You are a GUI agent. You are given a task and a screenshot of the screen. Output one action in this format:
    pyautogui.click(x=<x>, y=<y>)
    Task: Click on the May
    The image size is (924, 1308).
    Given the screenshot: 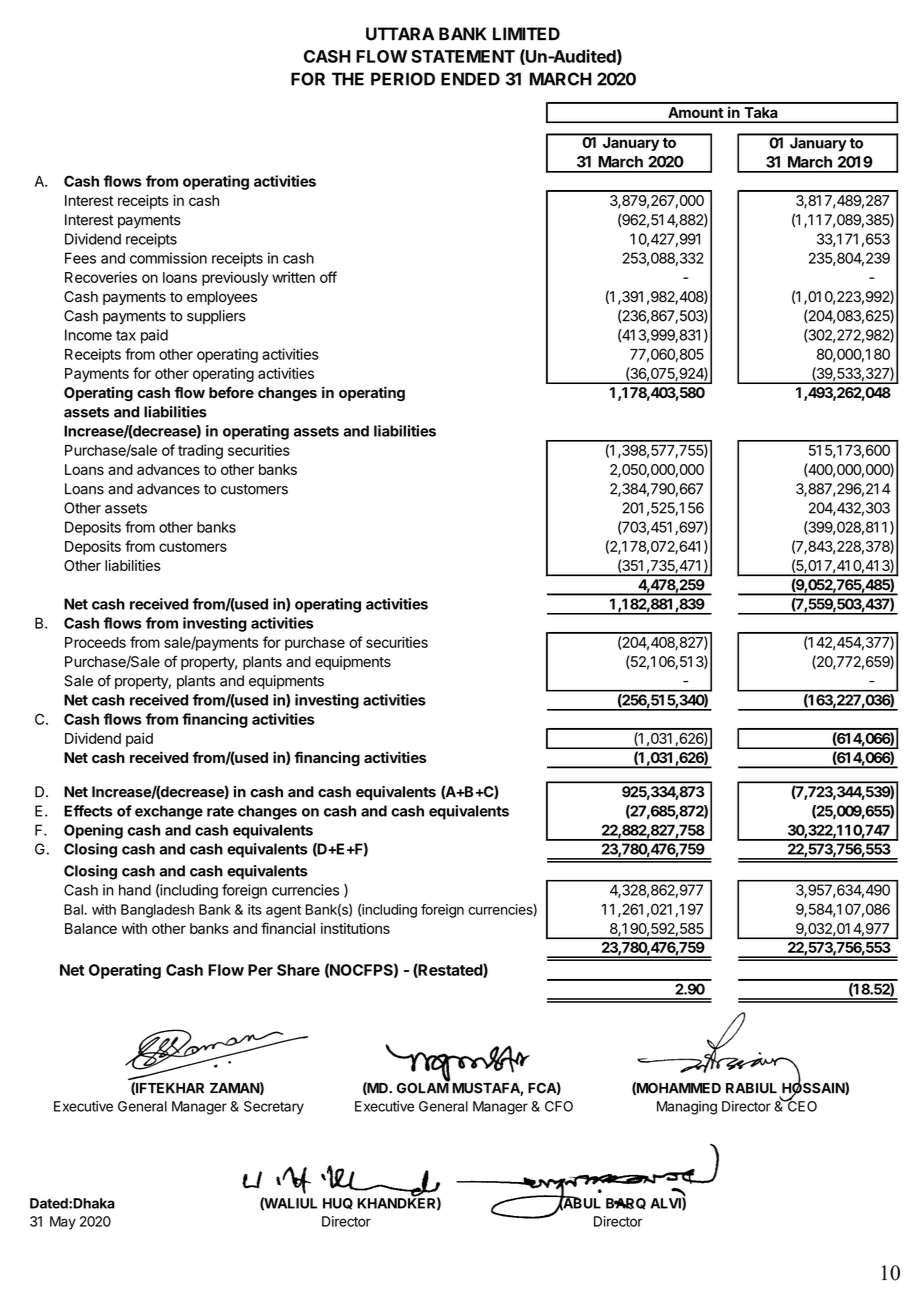 What is the action you would take?
    pyautogui.click(x=63, y=1223)
